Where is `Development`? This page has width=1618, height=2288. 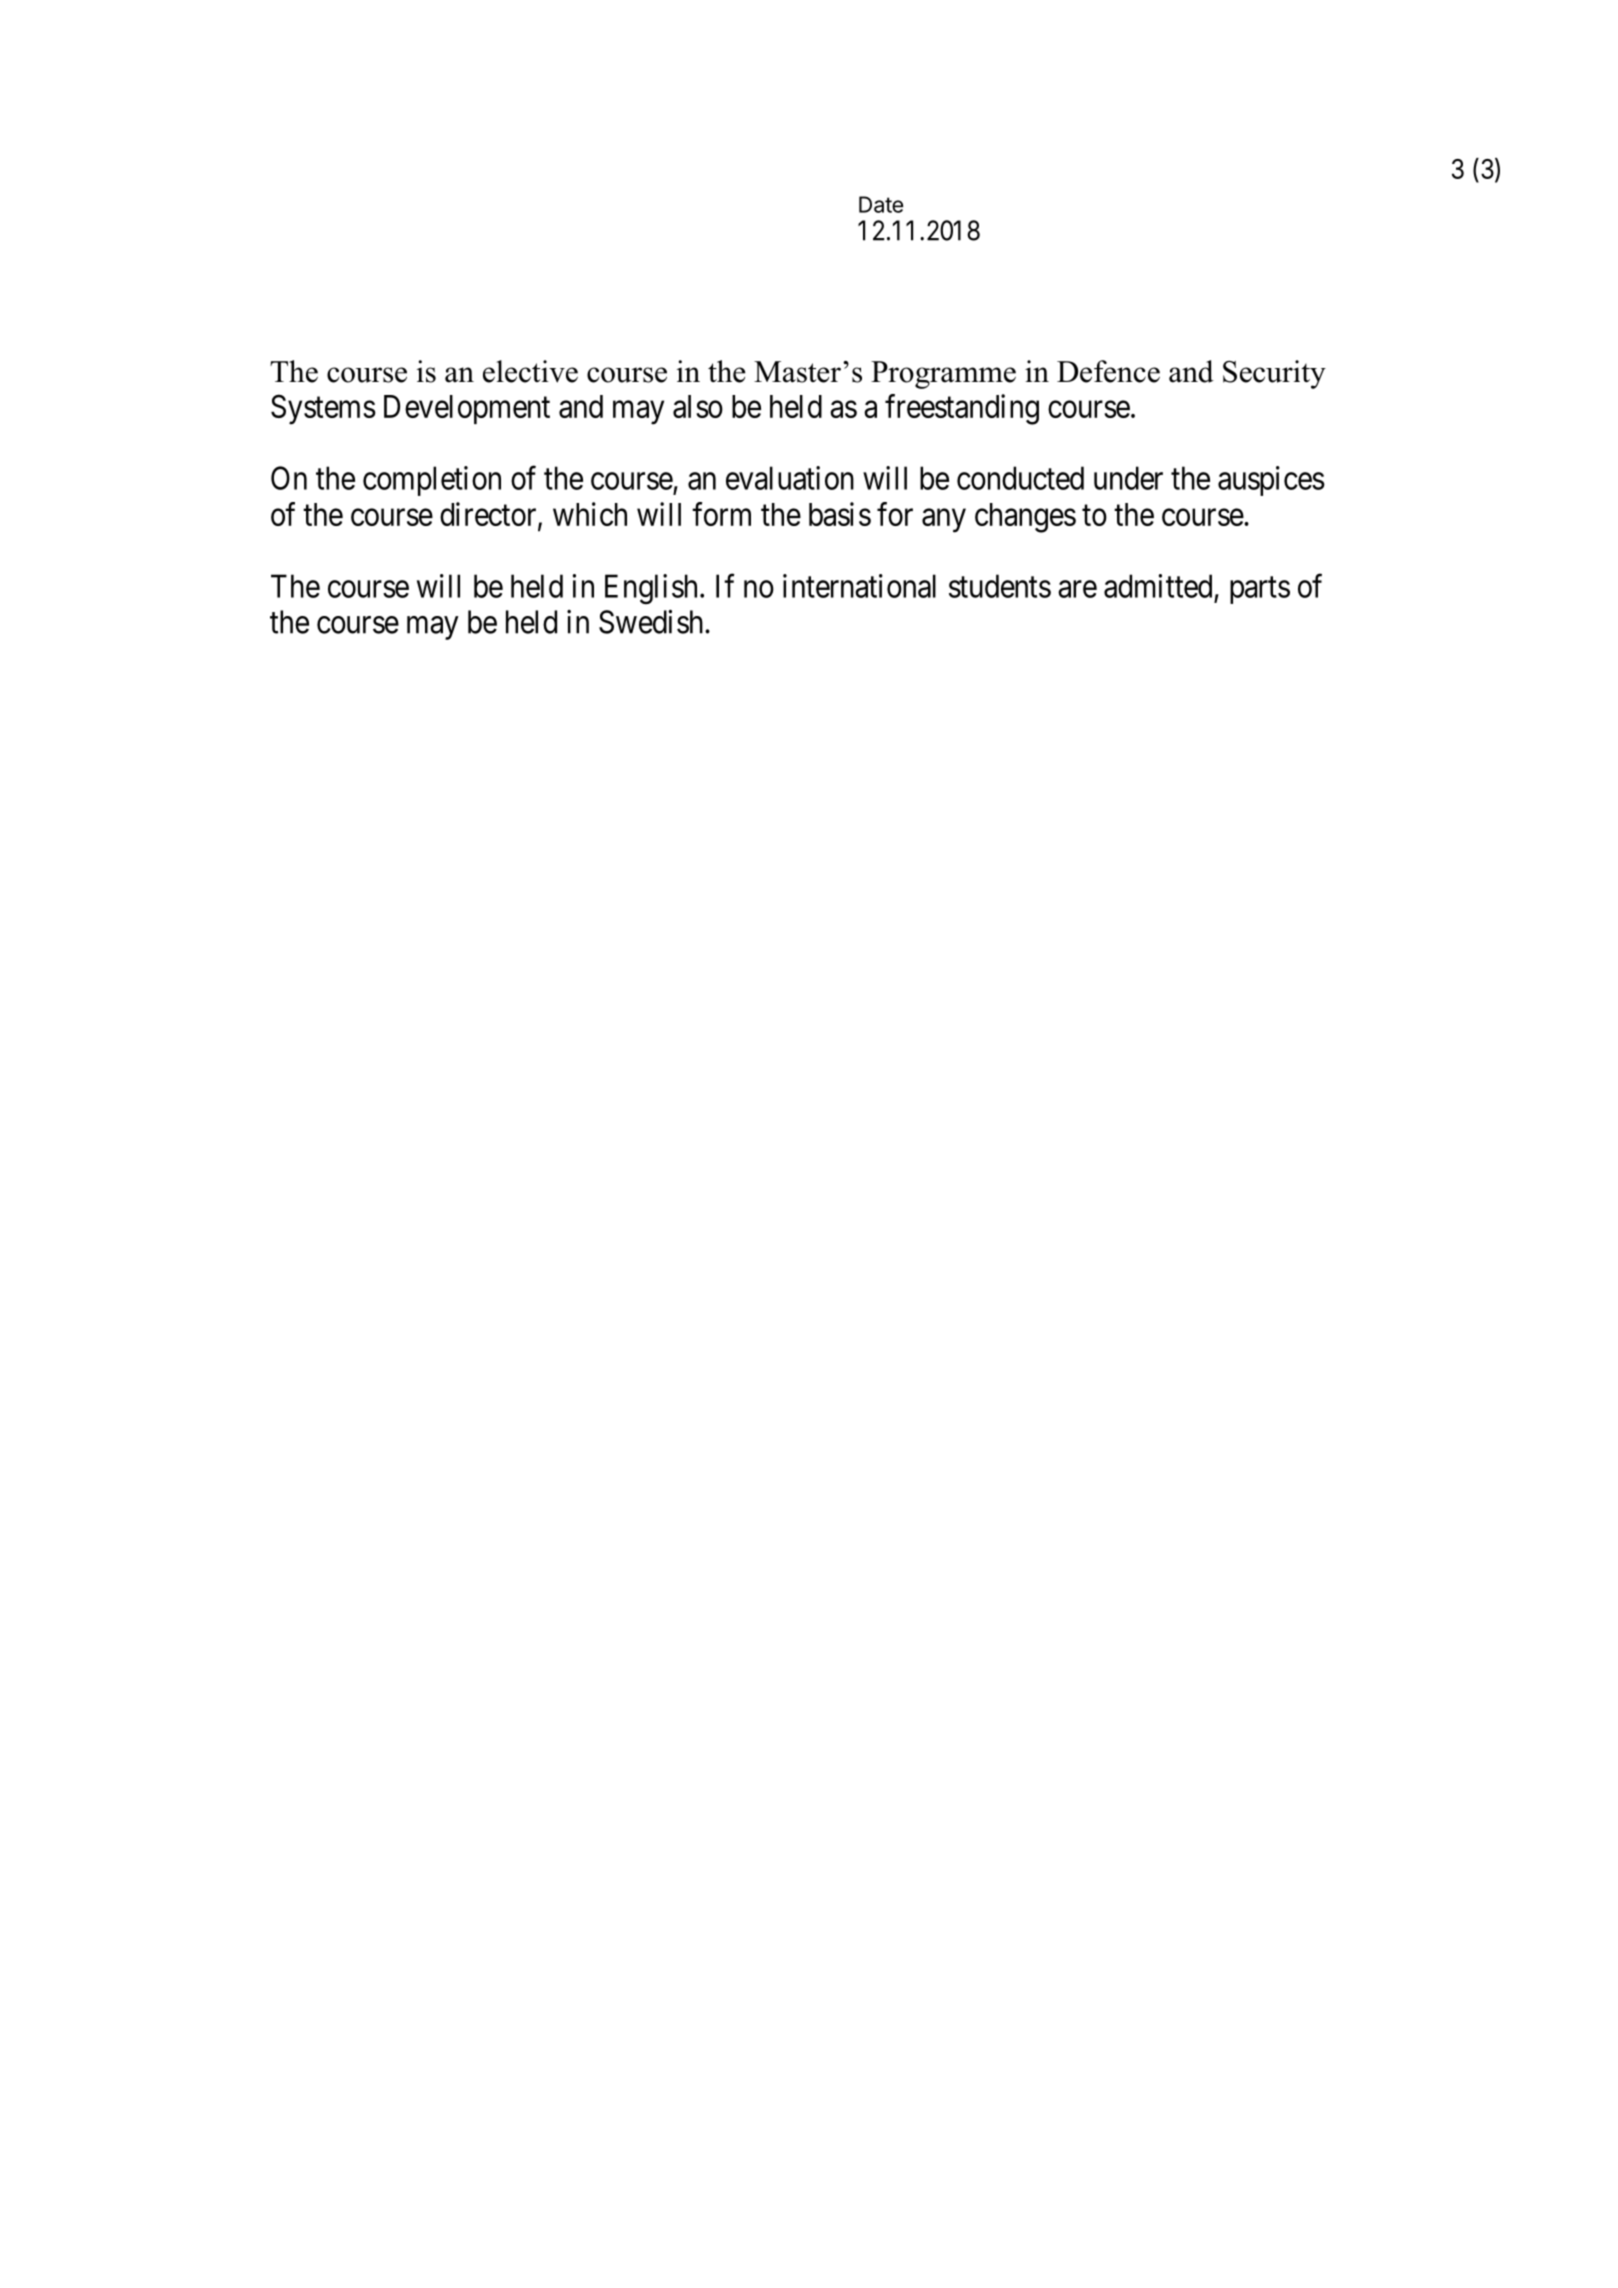
Development is located at coordinates (467, 409).
